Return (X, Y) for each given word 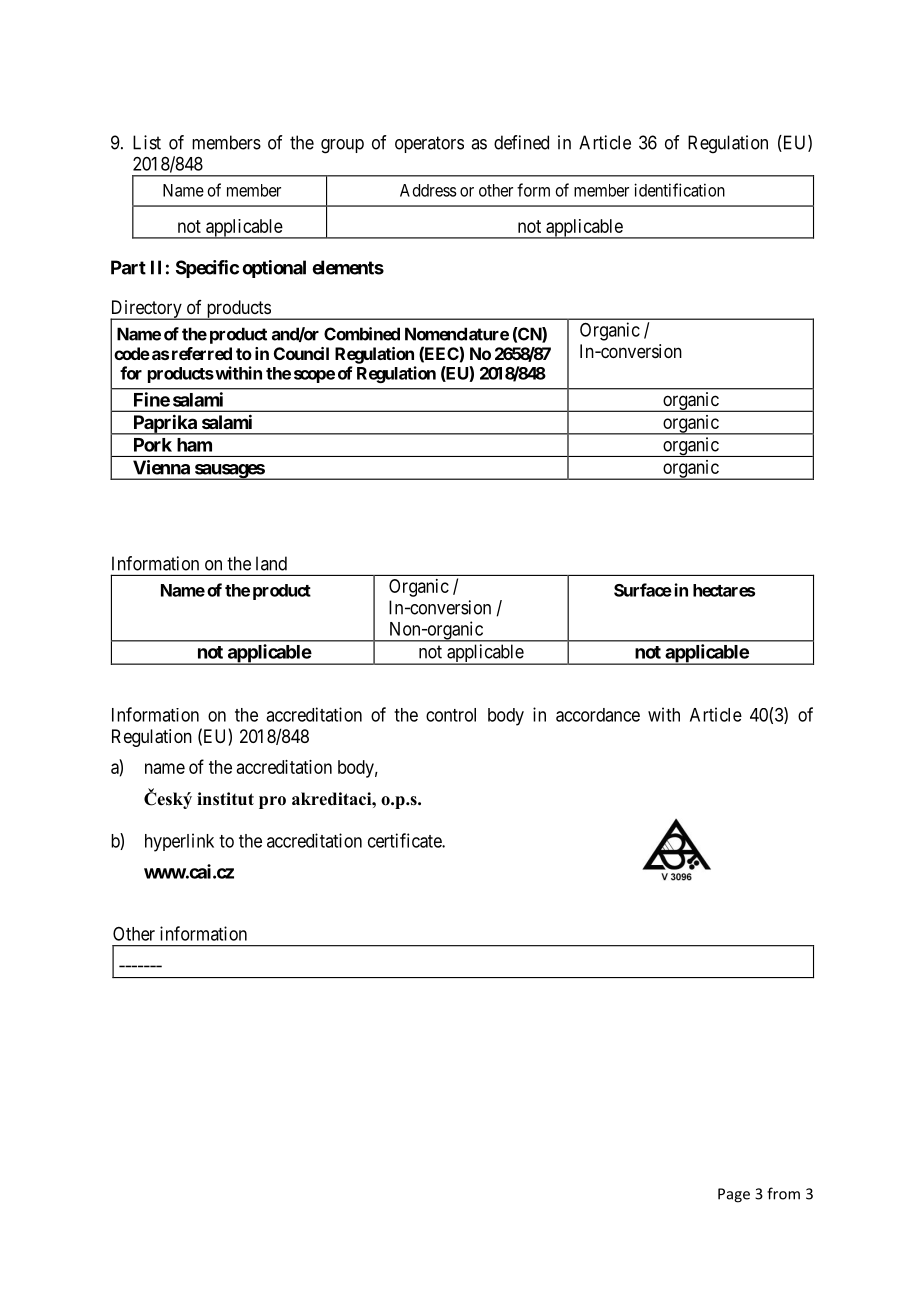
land (271, 563)
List (147, 142)
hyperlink (179, 842)
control (451, 715)
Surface (643, 590)
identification (679, 190)
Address (428, 190)
